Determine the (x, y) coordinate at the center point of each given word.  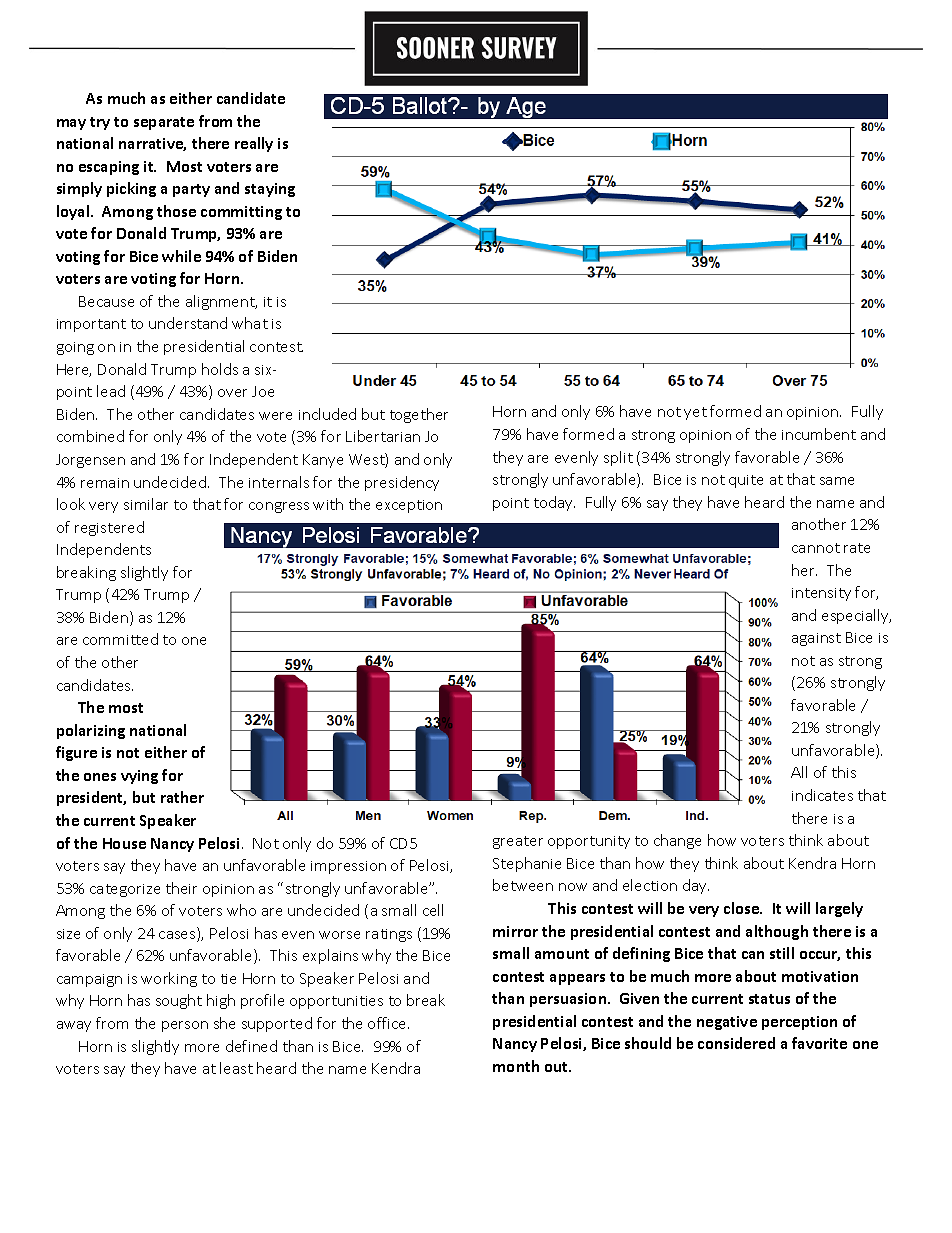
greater (518, 842)
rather (182, 797)
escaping (109, 168)
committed (120, 639)
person (185, 1026)
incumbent (819, 434)
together (419, 415)
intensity (821, 594)
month (516, 1066)
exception (409, 506)
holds (220, 369)
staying (270, 190)
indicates (822, 795)
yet (695, 413)
